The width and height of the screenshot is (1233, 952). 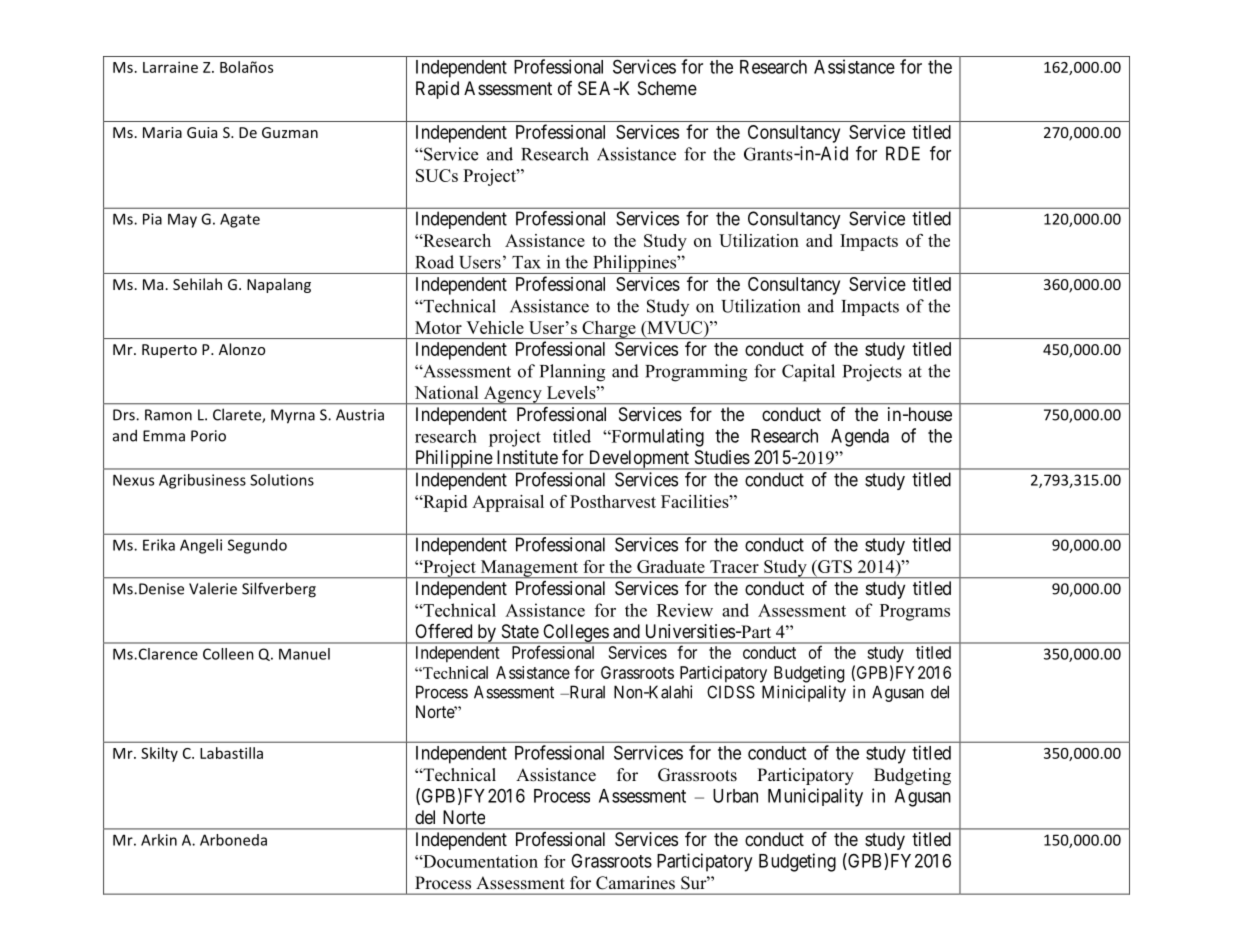 I want to click on Capital, so click(x=808, y=373).
